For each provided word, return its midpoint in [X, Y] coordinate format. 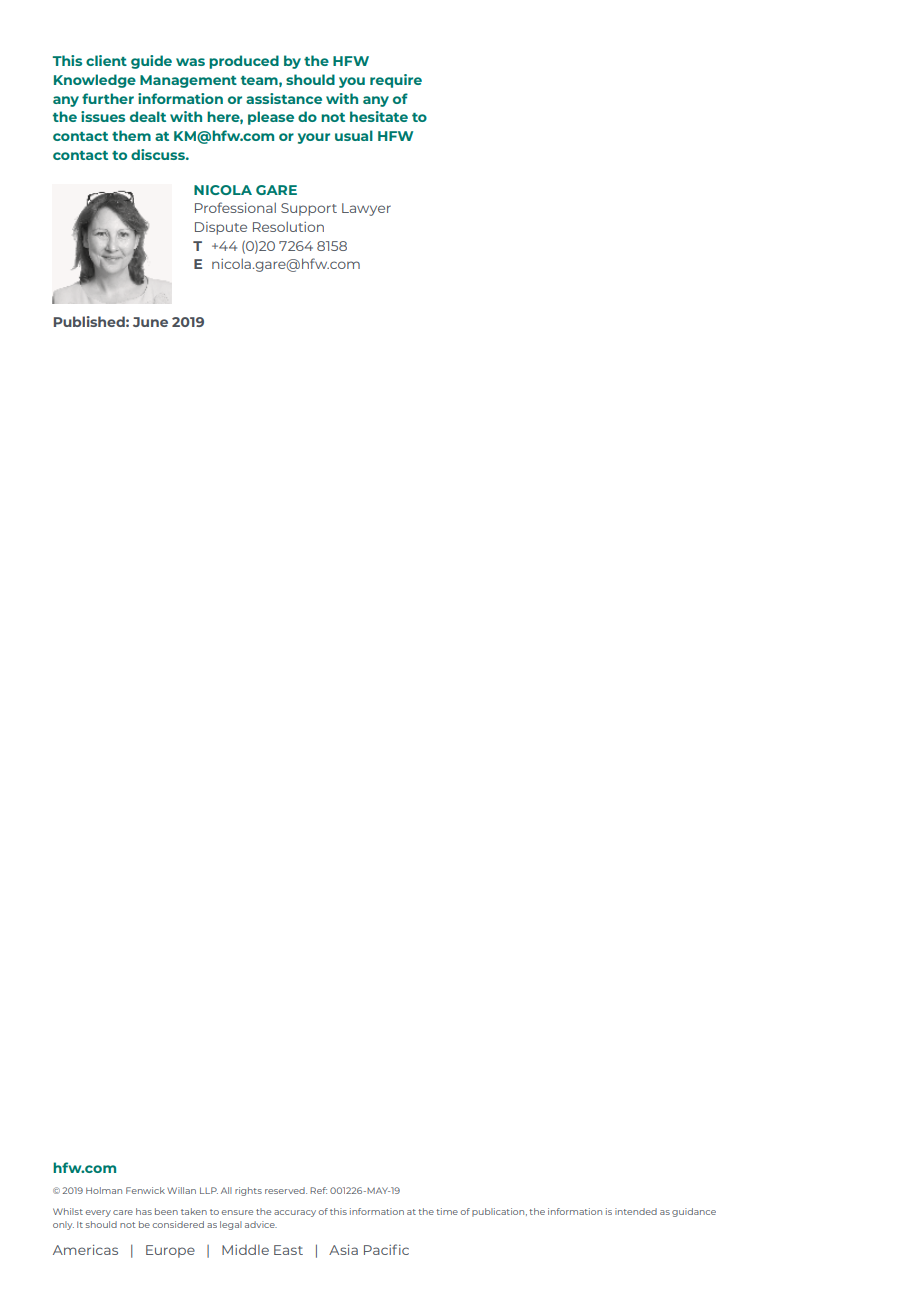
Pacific [386, 1249]
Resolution [288, 226]
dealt [148, 116]
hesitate [379, 116]
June [150, 322]
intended [636, 1211]
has [144, 1211]
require [396, 81]
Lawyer [366, 209]
